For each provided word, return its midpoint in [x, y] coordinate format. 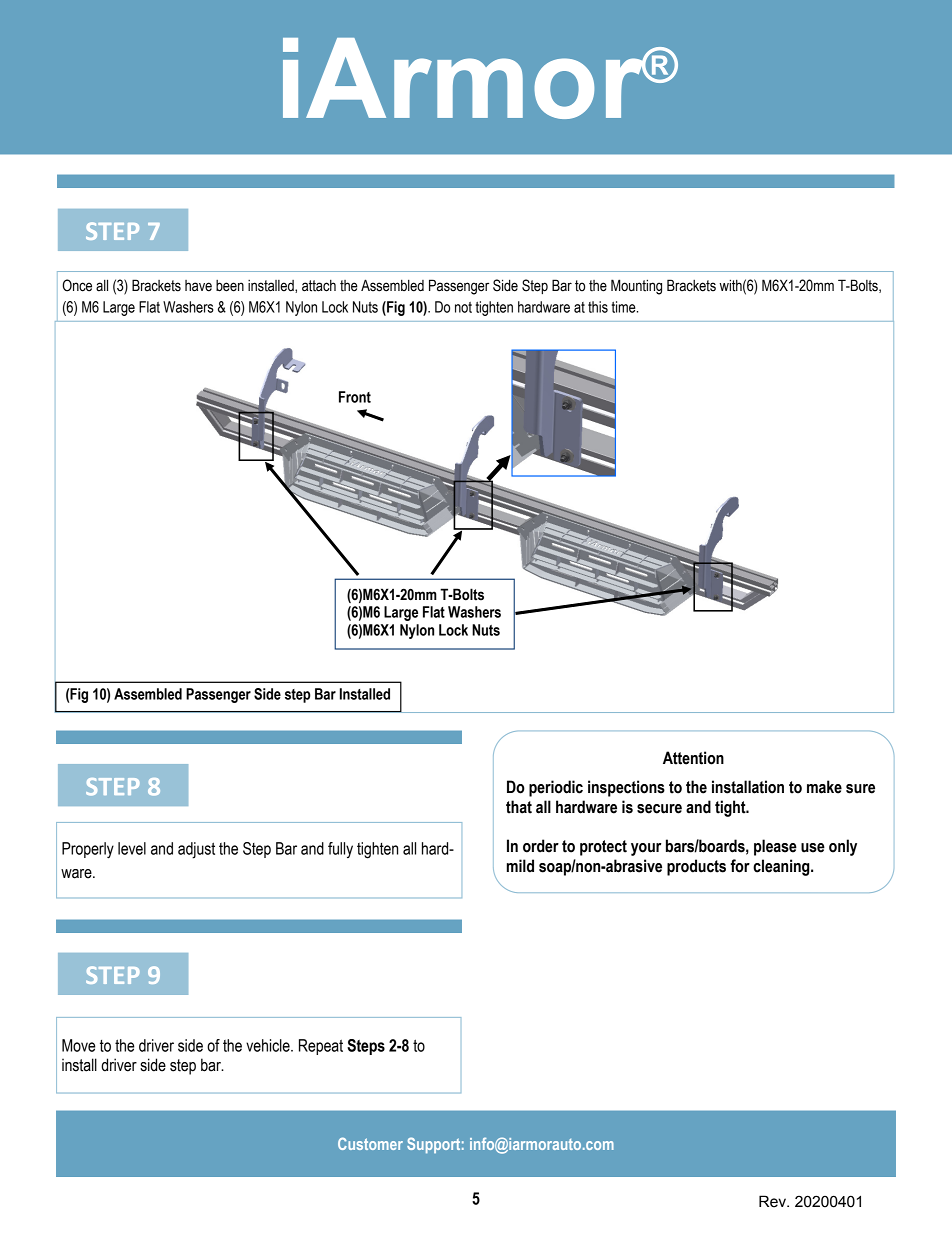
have [198, 286]
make [824, 787]
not [463, 307]
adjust [196, 850]
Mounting [636, 287]
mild [520, 866]
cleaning [782, 867]
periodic [556, 788]
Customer [370, 1143]
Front [355, 397]
